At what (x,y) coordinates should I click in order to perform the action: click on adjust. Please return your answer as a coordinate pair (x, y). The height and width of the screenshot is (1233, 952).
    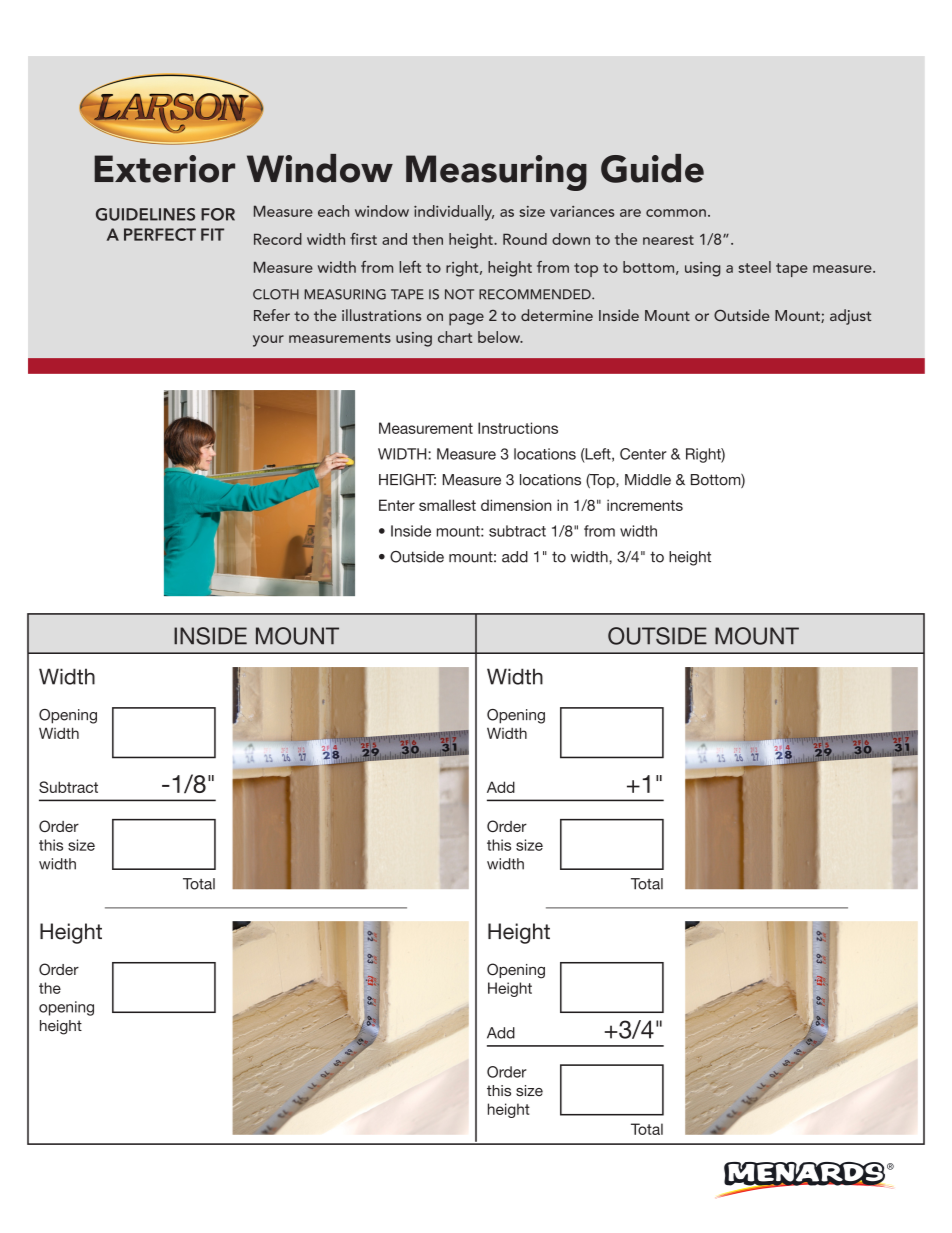
    Looking at the image, I should click on (850, 317).
